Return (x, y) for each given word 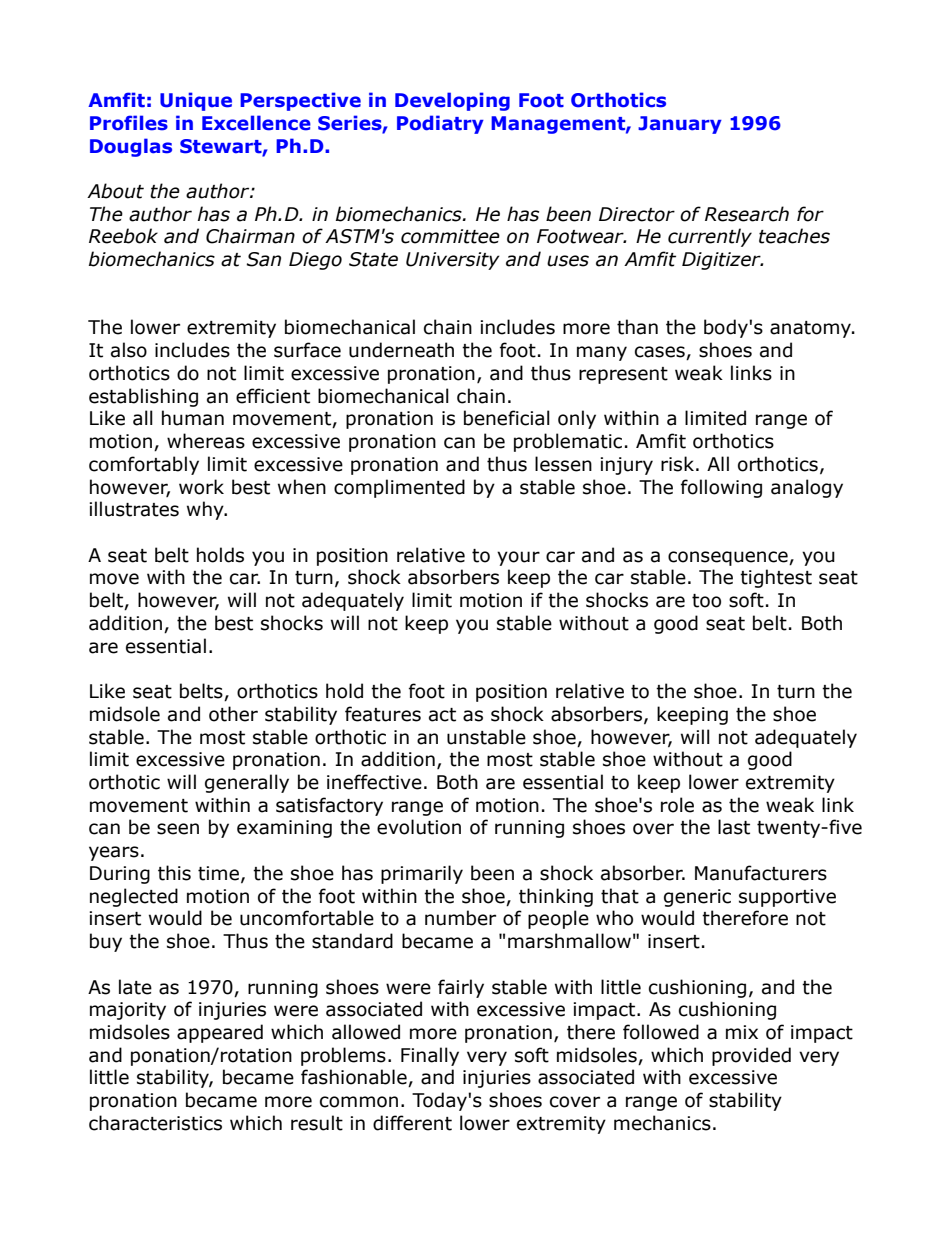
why (206, 510)
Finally (430, 1056)
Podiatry (440, 124)
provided (751, 1056)
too (706, 601)
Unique (196, 101)
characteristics (155, 1123)
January (680, 125)
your (518, 558)
